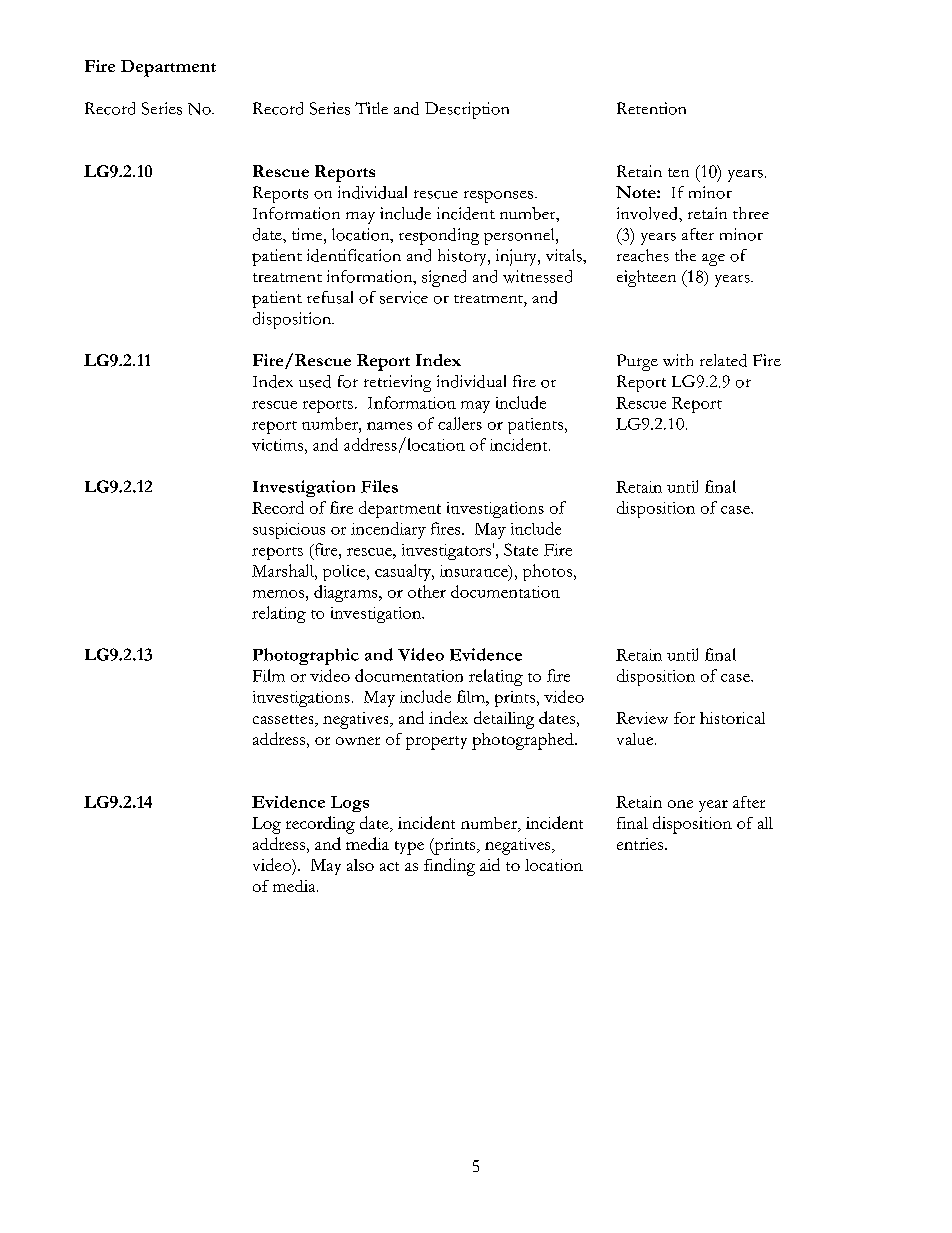 This screenshot has width=952, height=1233. I want to click on diagrams, so click(347, 593).
